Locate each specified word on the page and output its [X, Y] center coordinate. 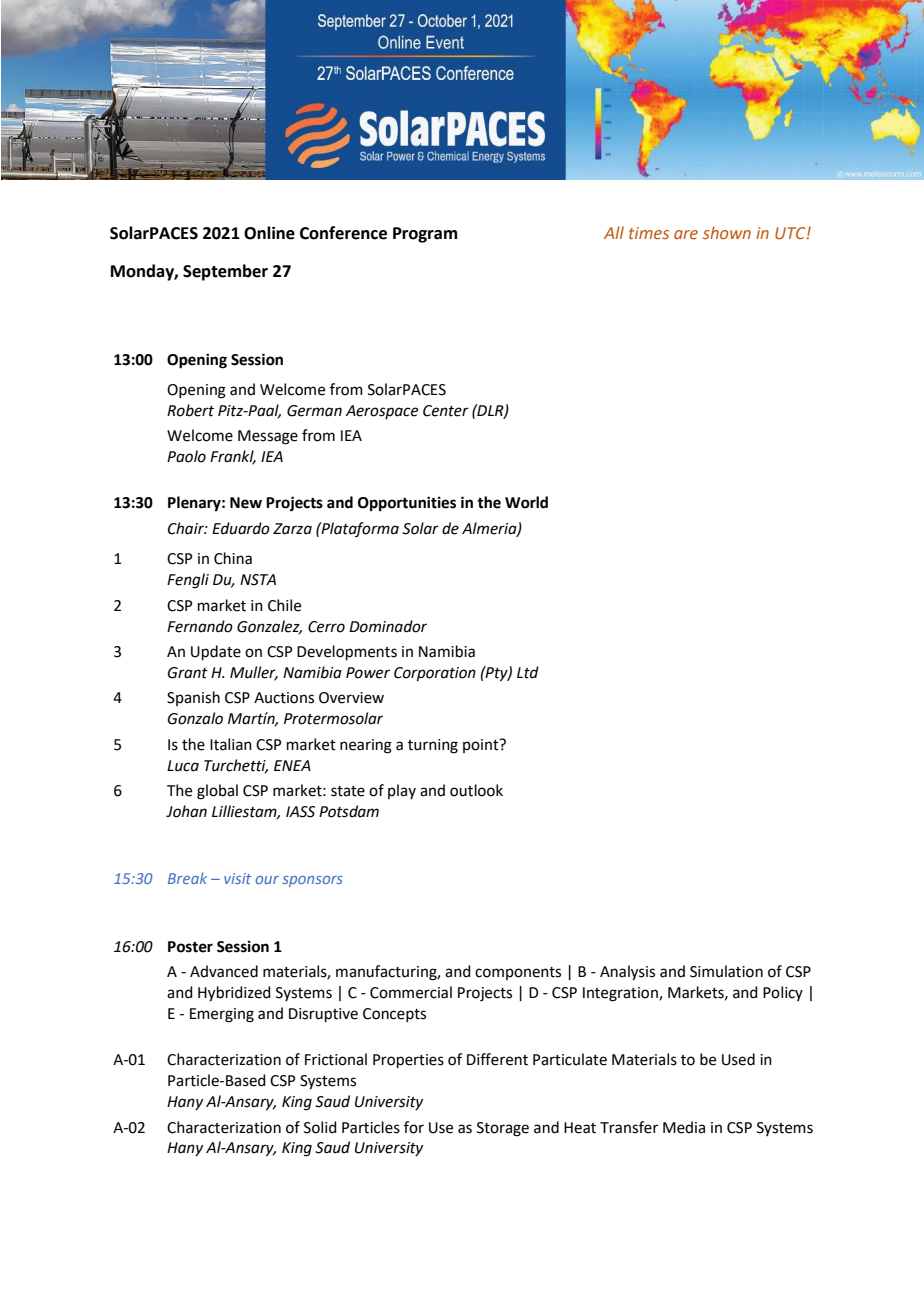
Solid [320, 1127]
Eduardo [241, 528]
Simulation [726, 971]
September [225, 272]
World [526, 502]
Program [425, 235]
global [217, 792]
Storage [503, 1129]
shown [727, 232]
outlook [476, 790]
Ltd [528, 672]
